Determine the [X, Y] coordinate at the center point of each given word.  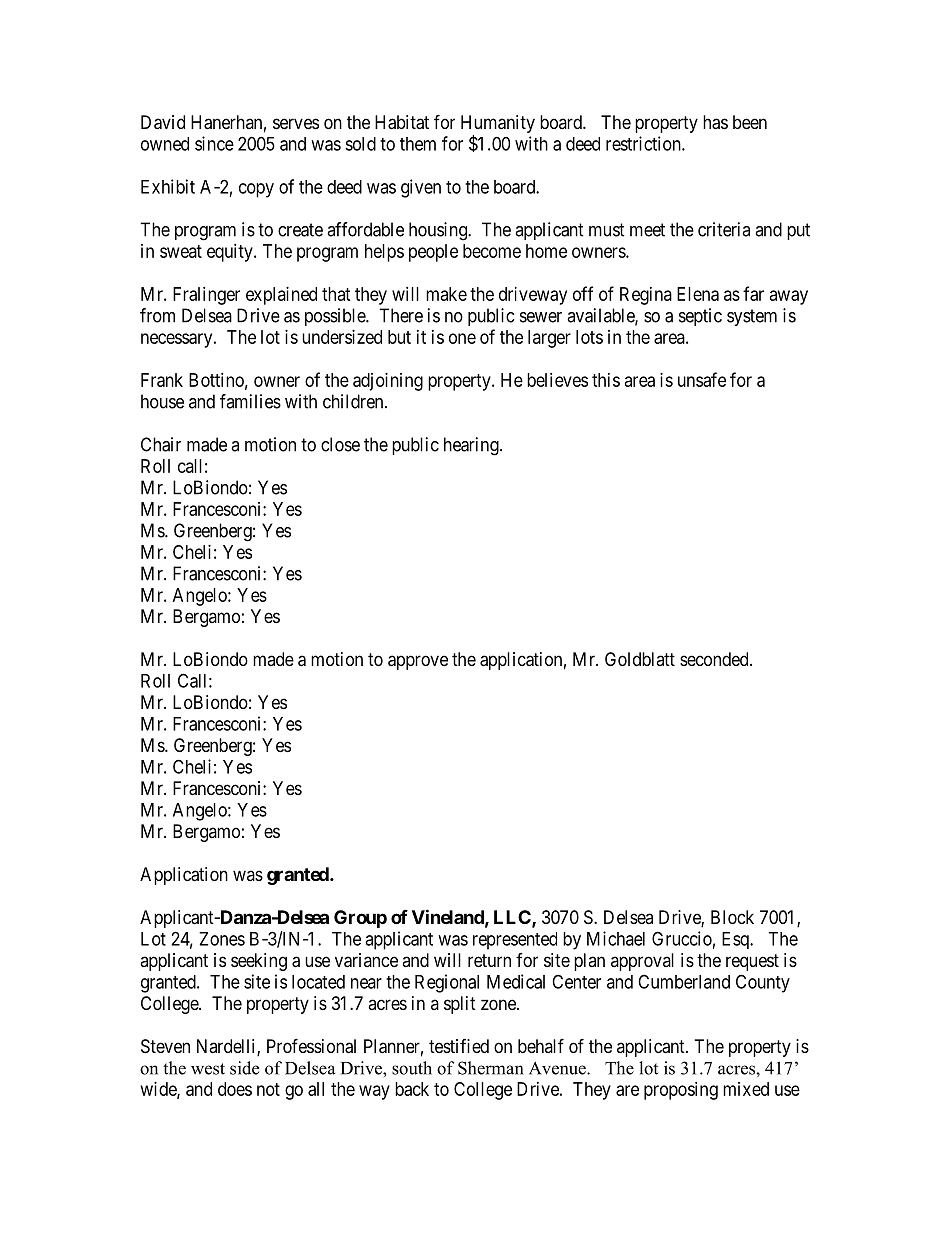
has [715, 122]
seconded [715, 659]
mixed [746, 1089]
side [244, 1068]
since [214, 143]
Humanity [498, 124]
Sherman [490, 1068]
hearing [472, 446]
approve [418, 662]
